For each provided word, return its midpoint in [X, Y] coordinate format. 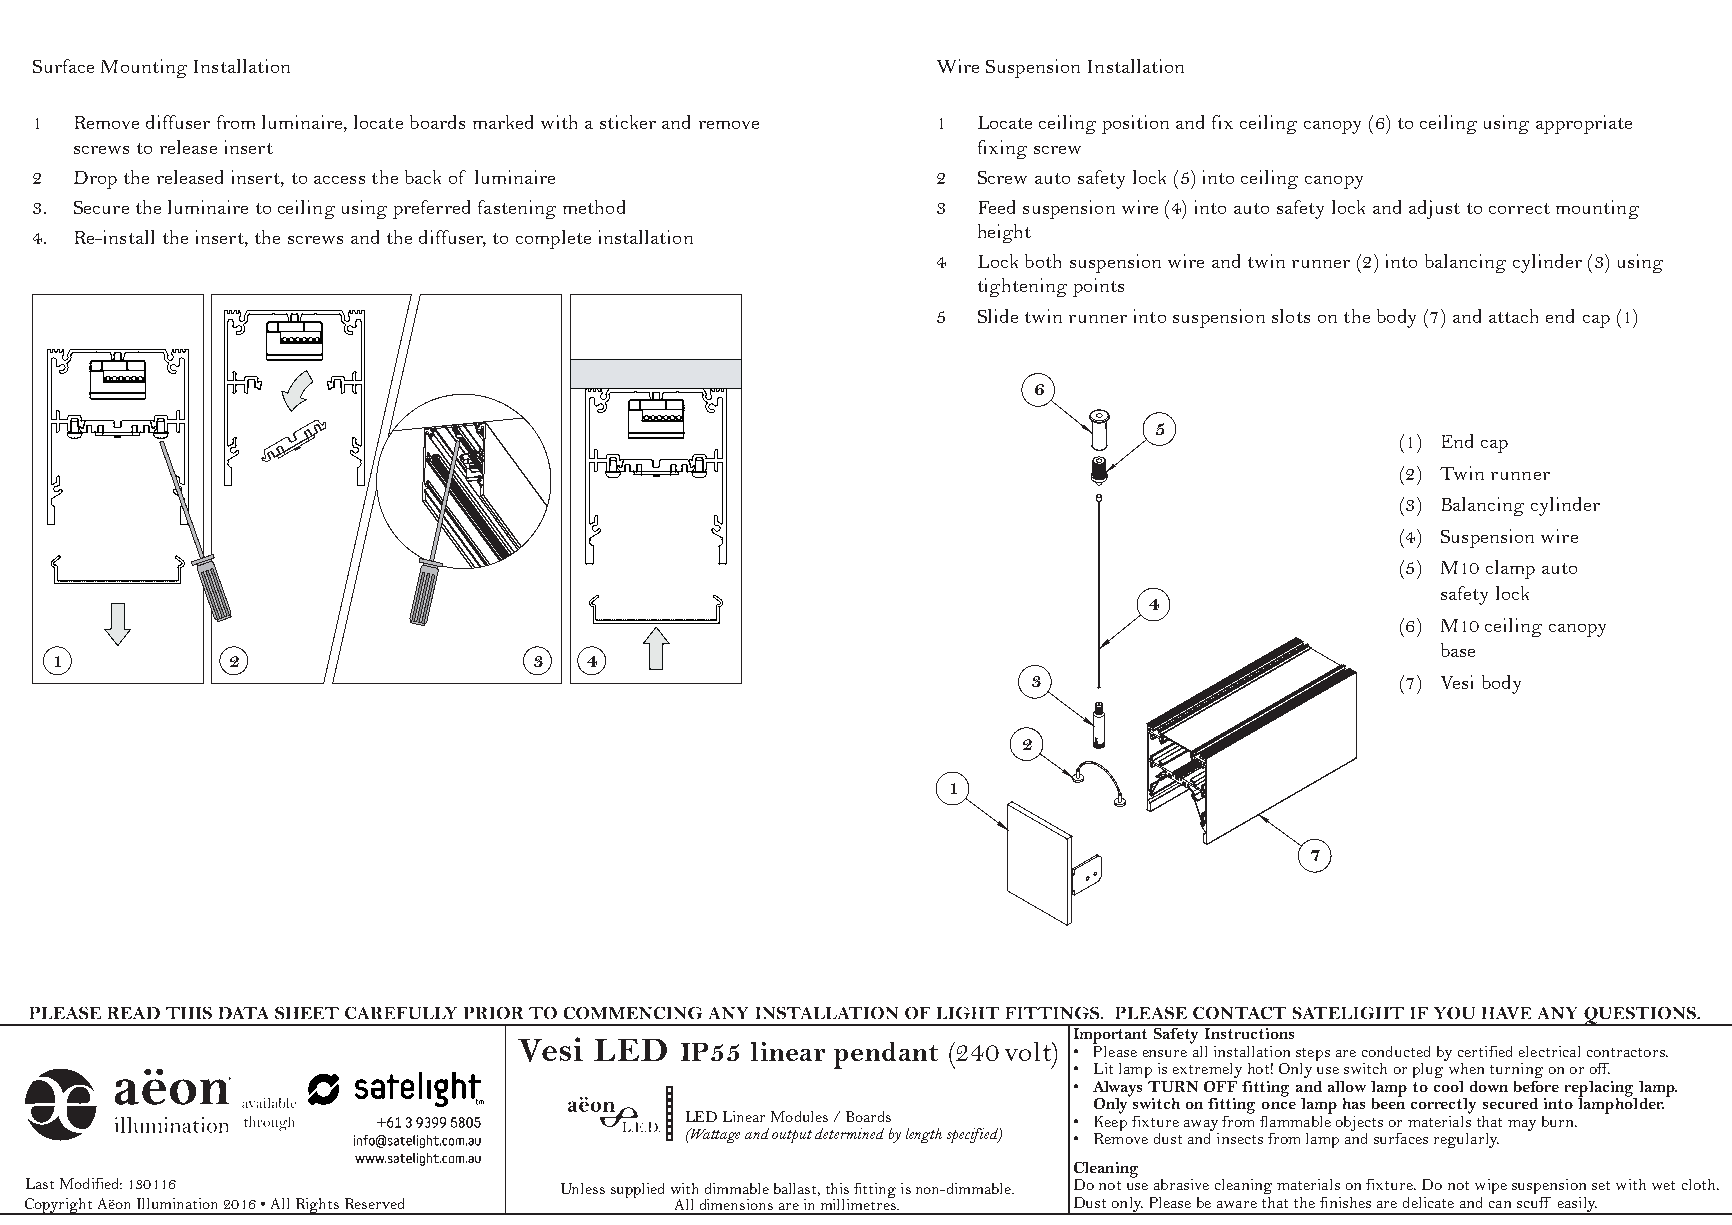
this [837, 1188]
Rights [317, 1206]
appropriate [1584, 124]
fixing [1002, 149]
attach [1513, 316]
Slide [998, 316]
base [1458, 650]
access [339, 180]
